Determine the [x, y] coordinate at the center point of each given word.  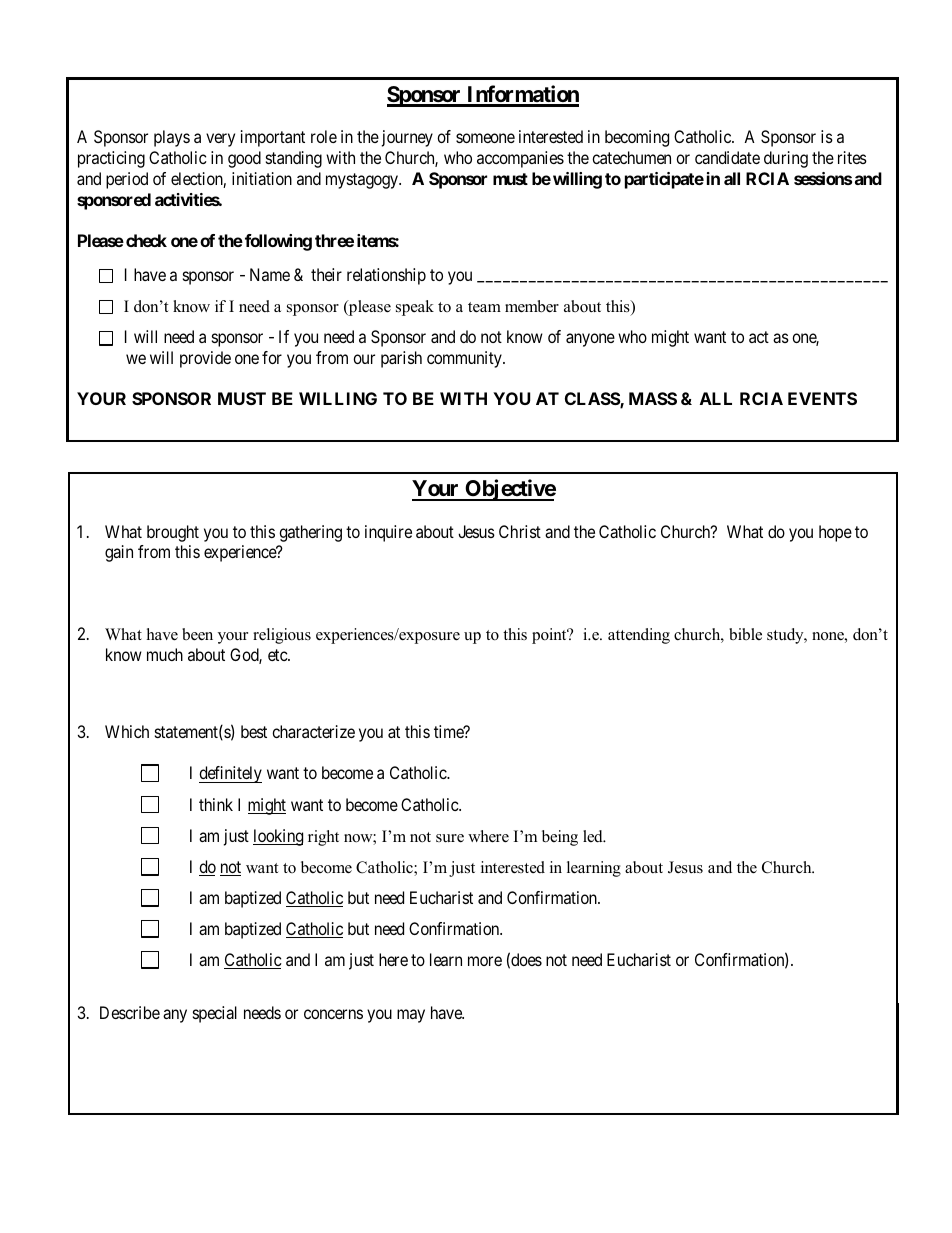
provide [205, 359]
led [594, 836]
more [485, 961]
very [220, 140]
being [560, 838]
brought [173, 533]
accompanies [520, 159]
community [465, 359]
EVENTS [822, 398]
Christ [520, 531]
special [215, 1014]
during [786, 159]
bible [745, 634]
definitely [230, 774]
